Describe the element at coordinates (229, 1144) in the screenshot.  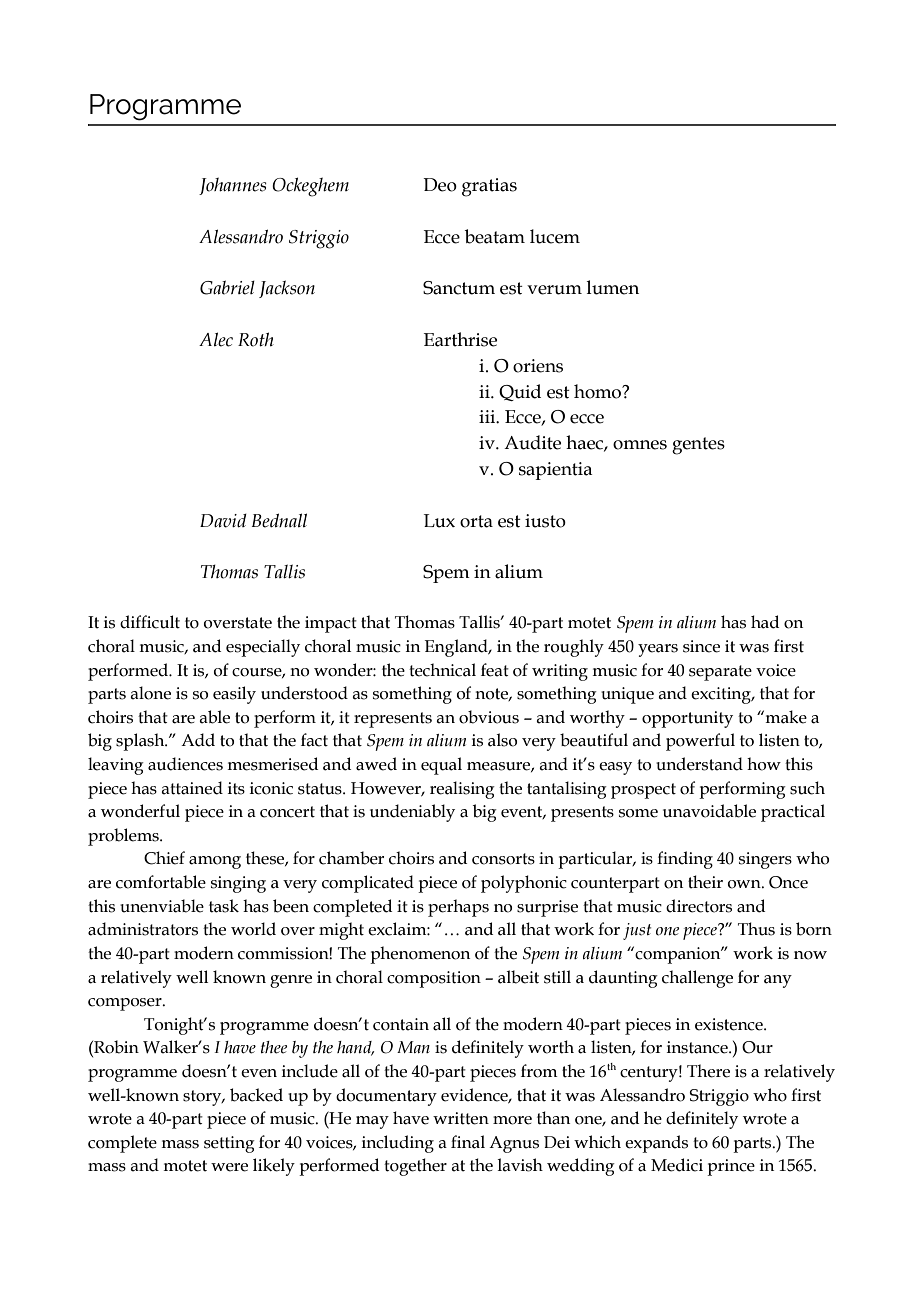
I see `setting` at that location.
